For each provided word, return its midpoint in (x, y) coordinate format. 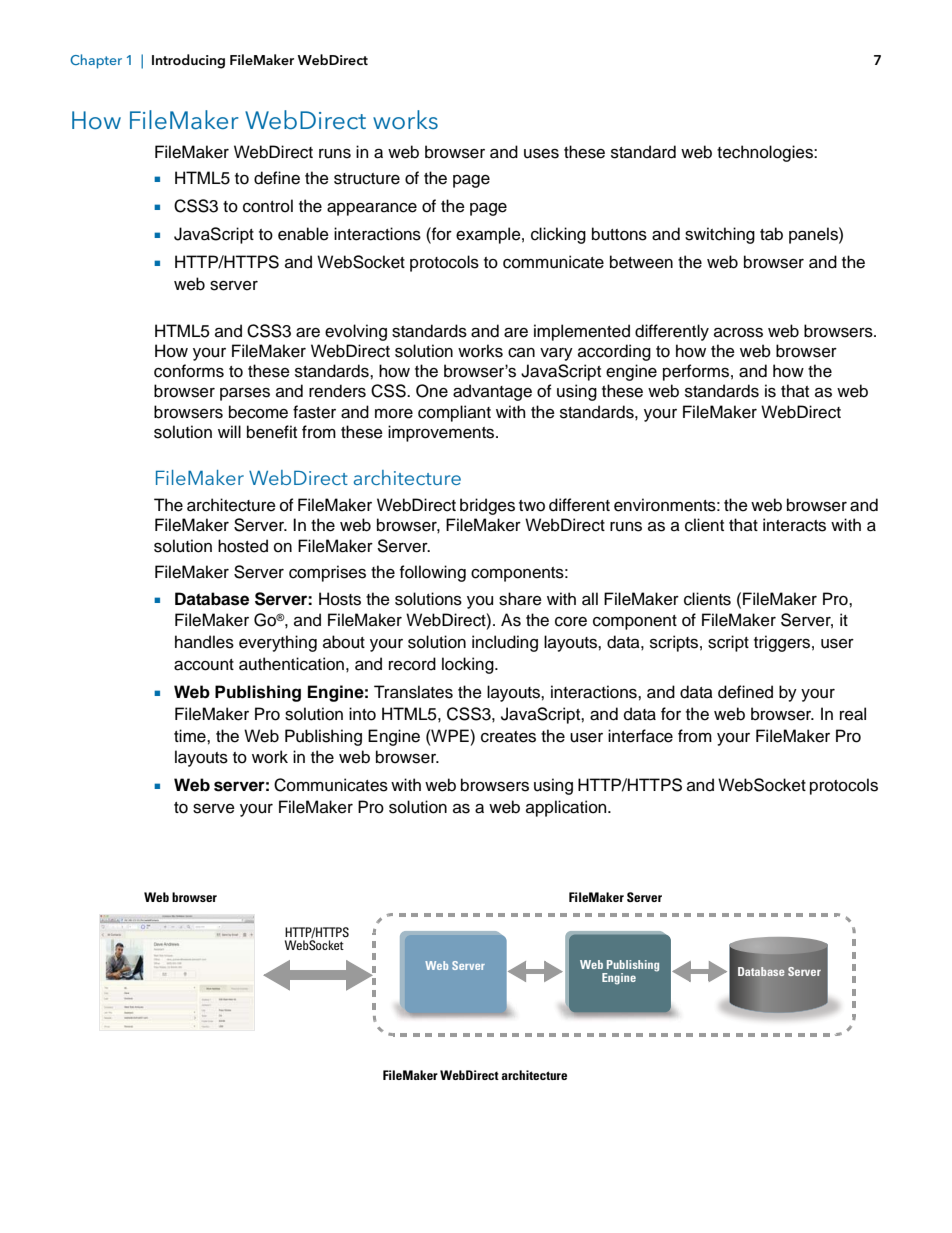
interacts (794, 525)
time (191, 736)
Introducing (188, 61)
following (433, 573)
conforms (189, 371)
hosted (243, 546)
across (738, 332)
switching (720, 235)
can (521, 353)
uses (541, 153)
